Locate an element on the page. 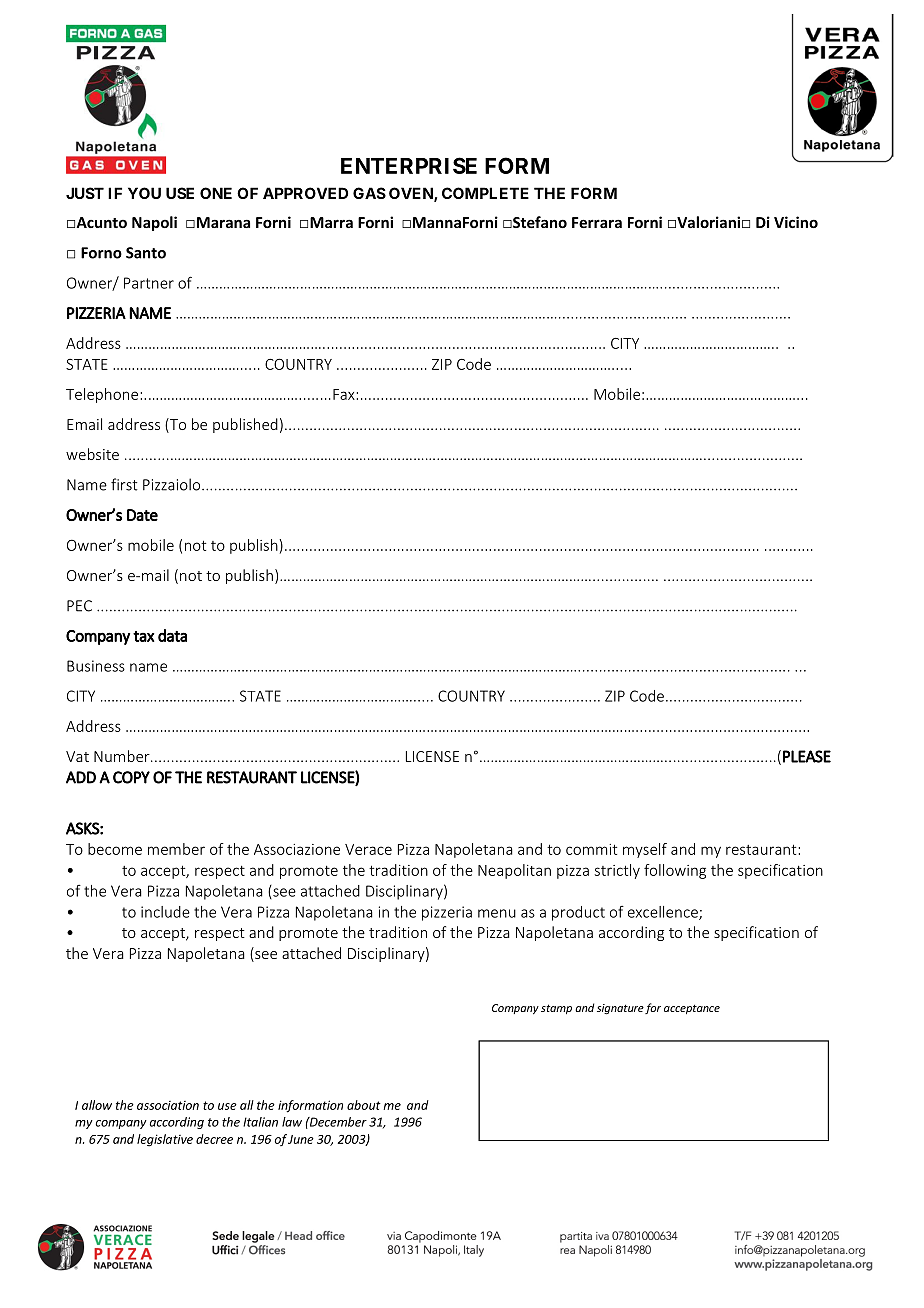 This document has width=924, height=1308. COMPLETE is located at coordinates (485, 193).
